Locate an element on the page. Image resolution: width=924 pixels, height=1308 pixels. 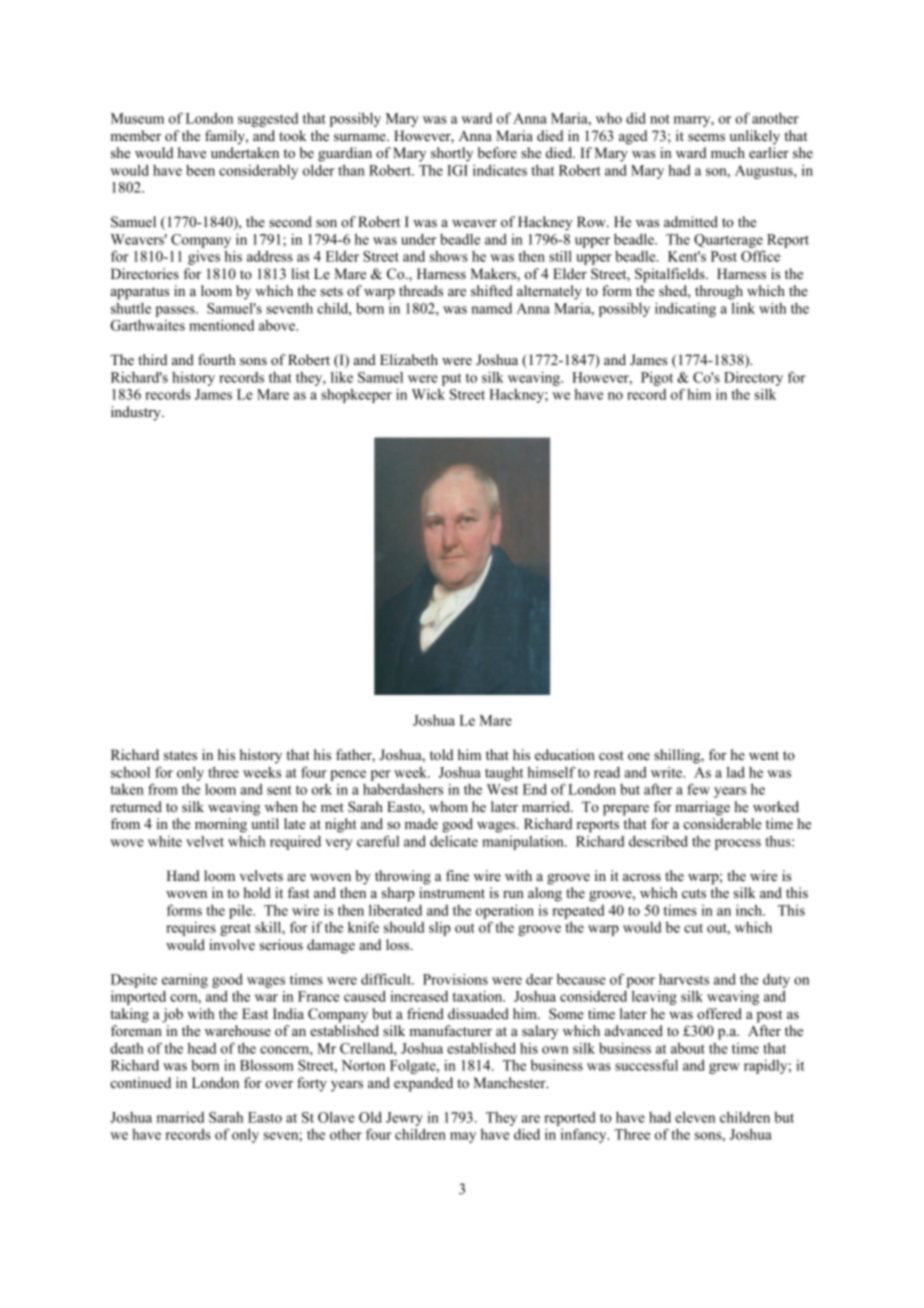
shortly is located at coordinates (452, 154).
